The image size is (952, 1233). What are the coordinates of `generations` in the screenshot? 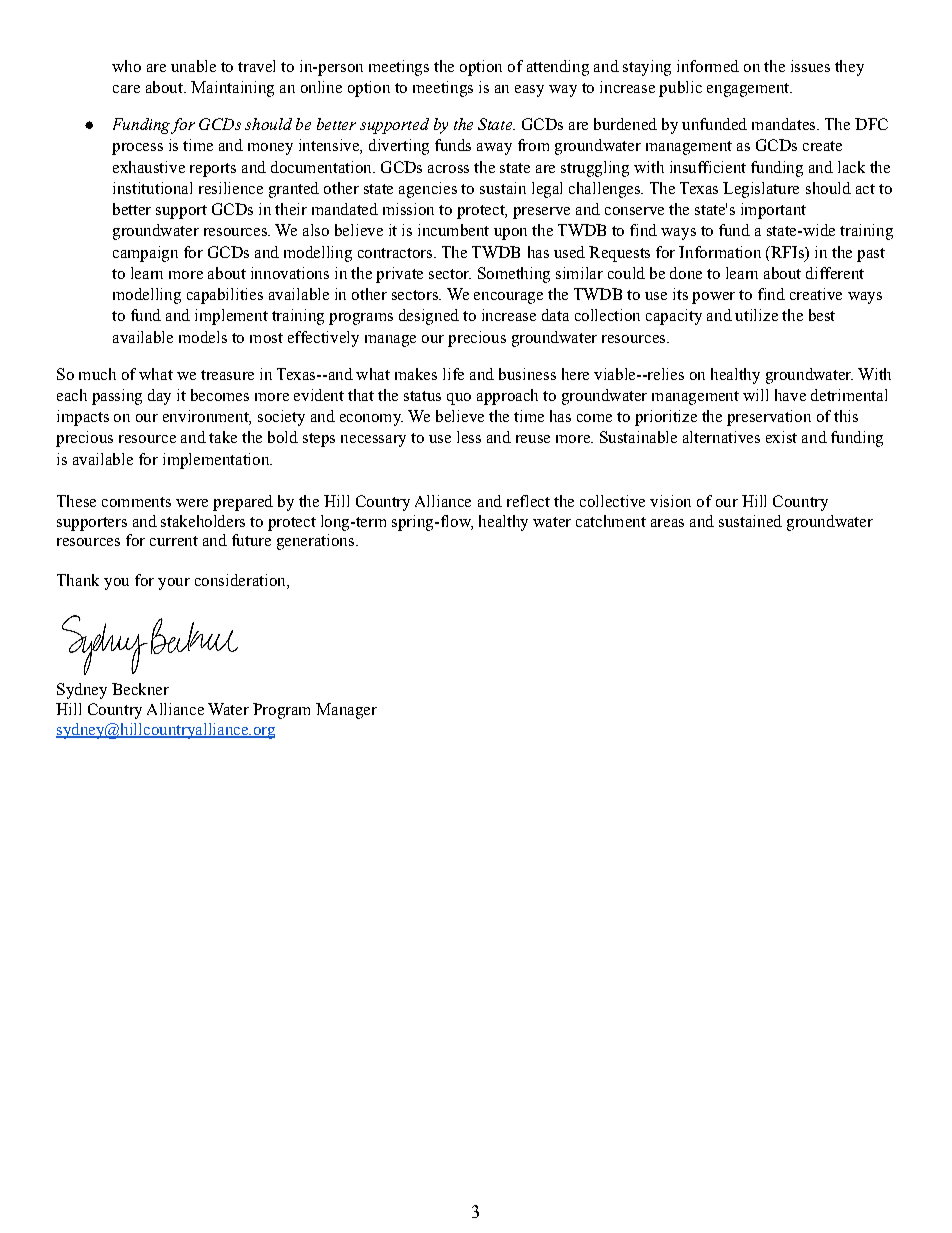 It's located at (315, 542).
